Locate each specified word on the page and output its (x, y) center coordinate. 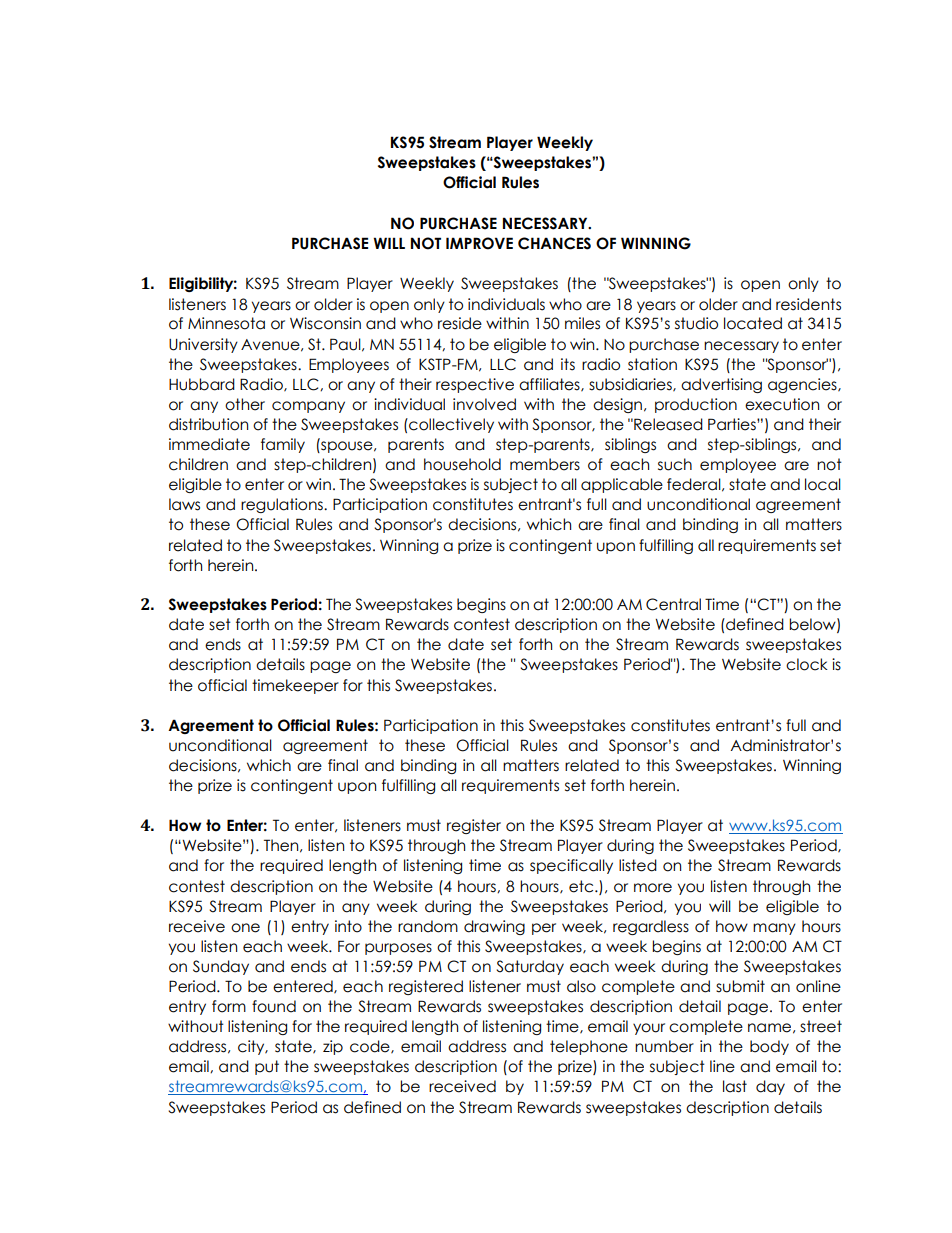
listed (638, 865)
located (753, 323)
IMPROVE (479, 243)
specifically (571, 866)
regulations (283, 505)
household (462, 464)
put (267, 1067)
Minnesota (226, 323)
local (823, 484)
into (348, 926)
